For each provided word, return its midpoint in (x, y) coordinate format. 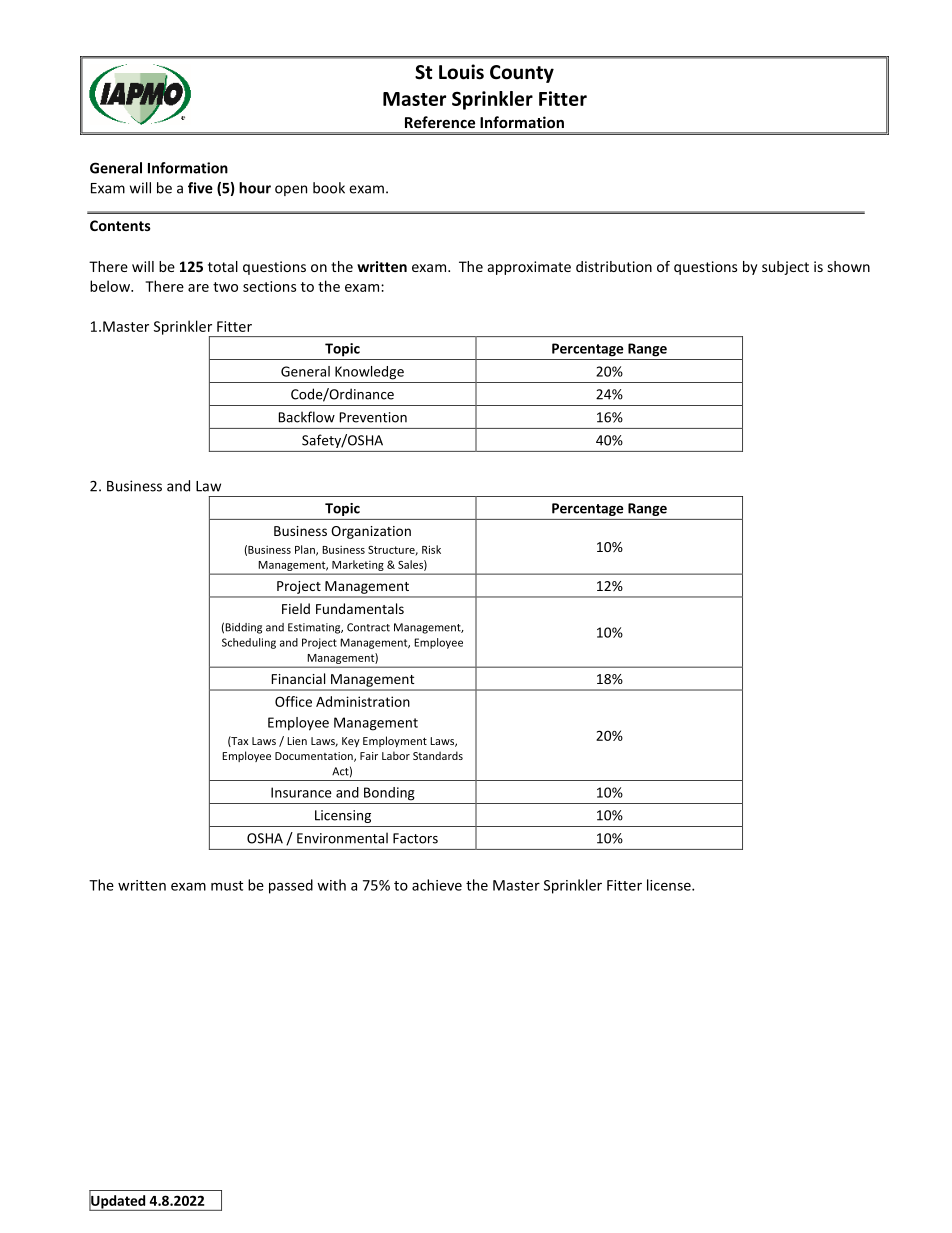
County (522, 74)
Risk (431, 549)
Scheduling (249, 643)
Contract (368, 627)
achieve (437, 885)
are (198, 288)
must (227, 886)
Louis (461, 72)
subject (785, 268)
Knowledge (369, 373)
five (200, 188)
